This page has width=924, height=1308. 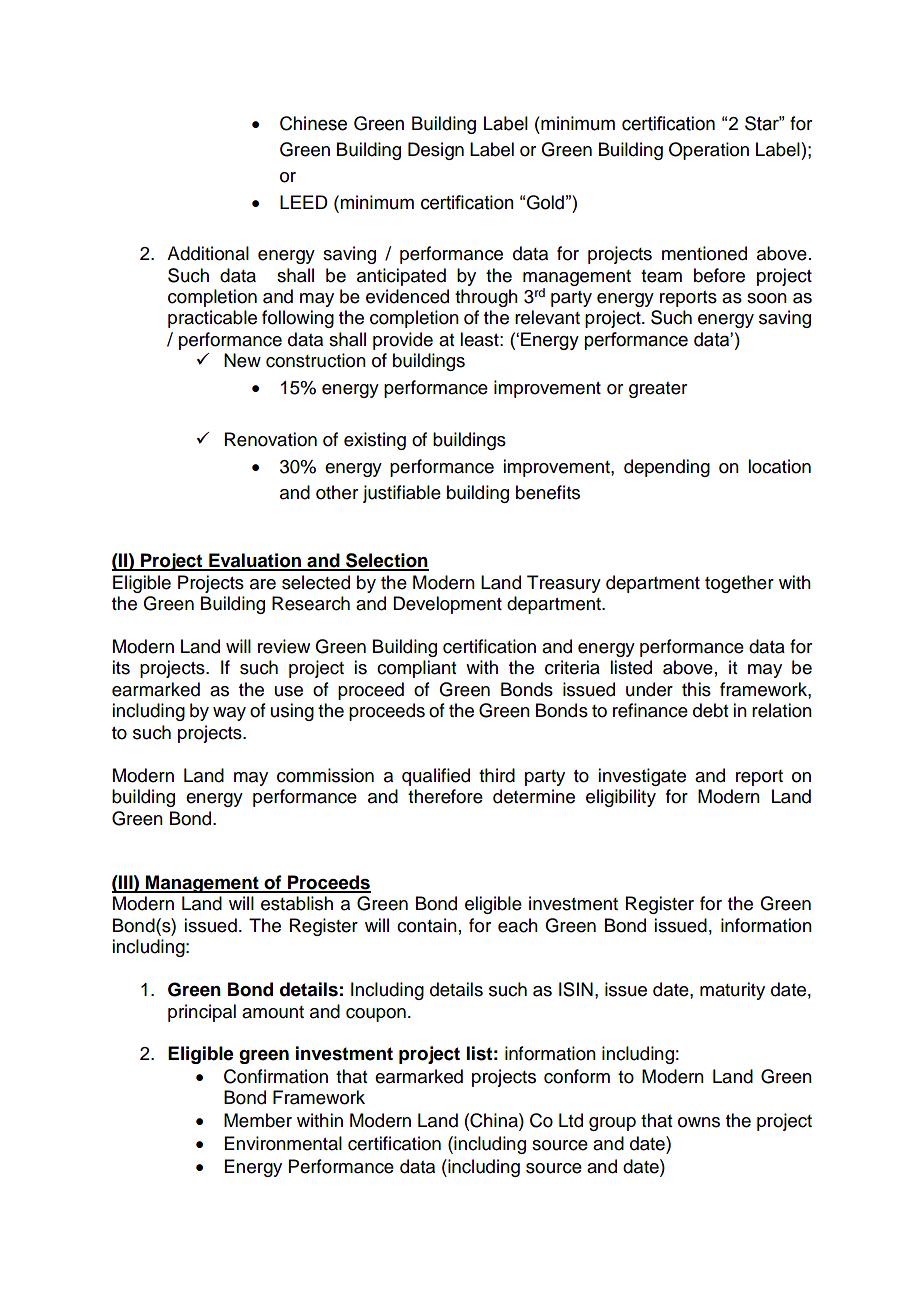 I want to click on Design, so click(x=436, y=151).
